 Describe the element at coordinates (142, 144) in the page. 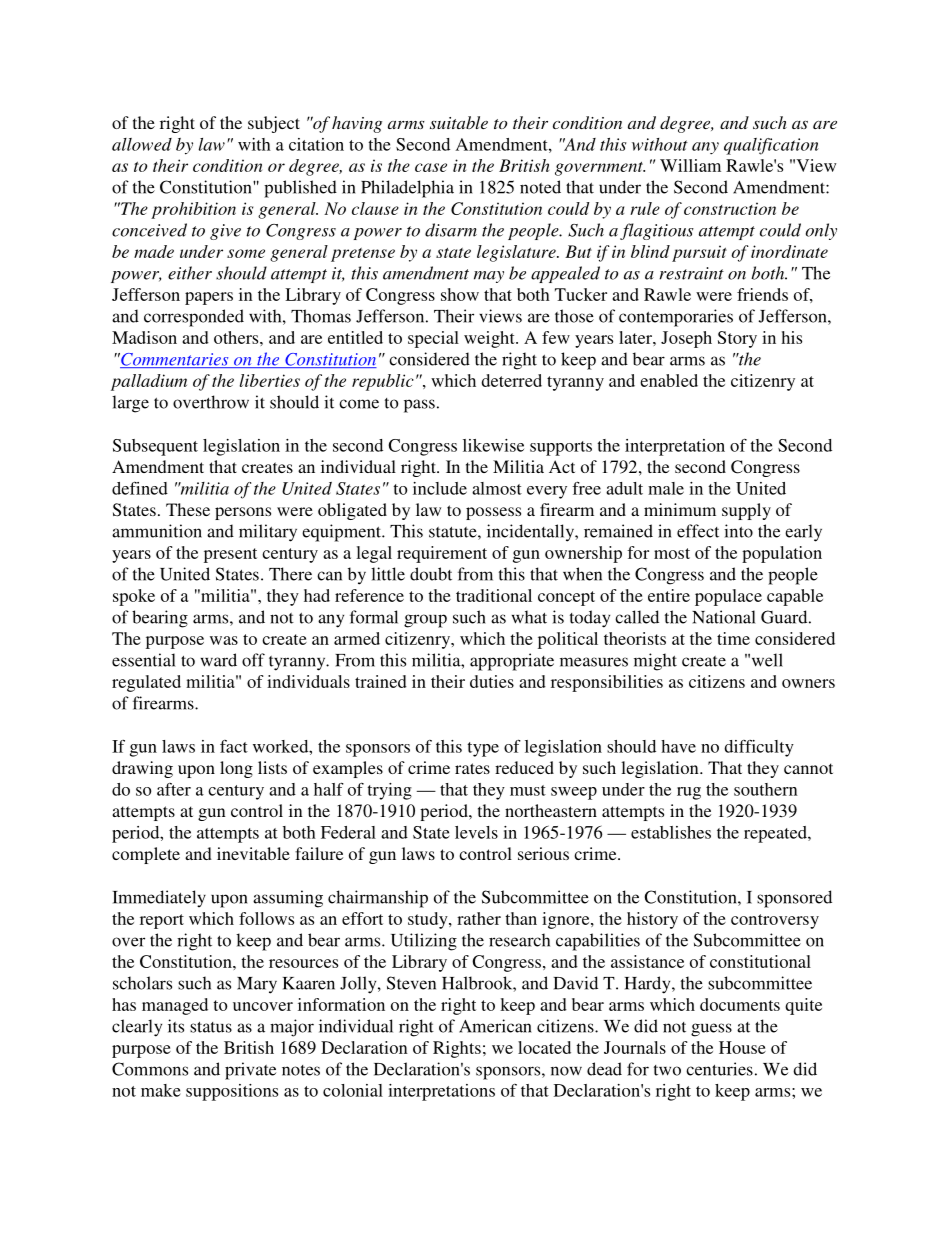

I see `allowed` at that location.
